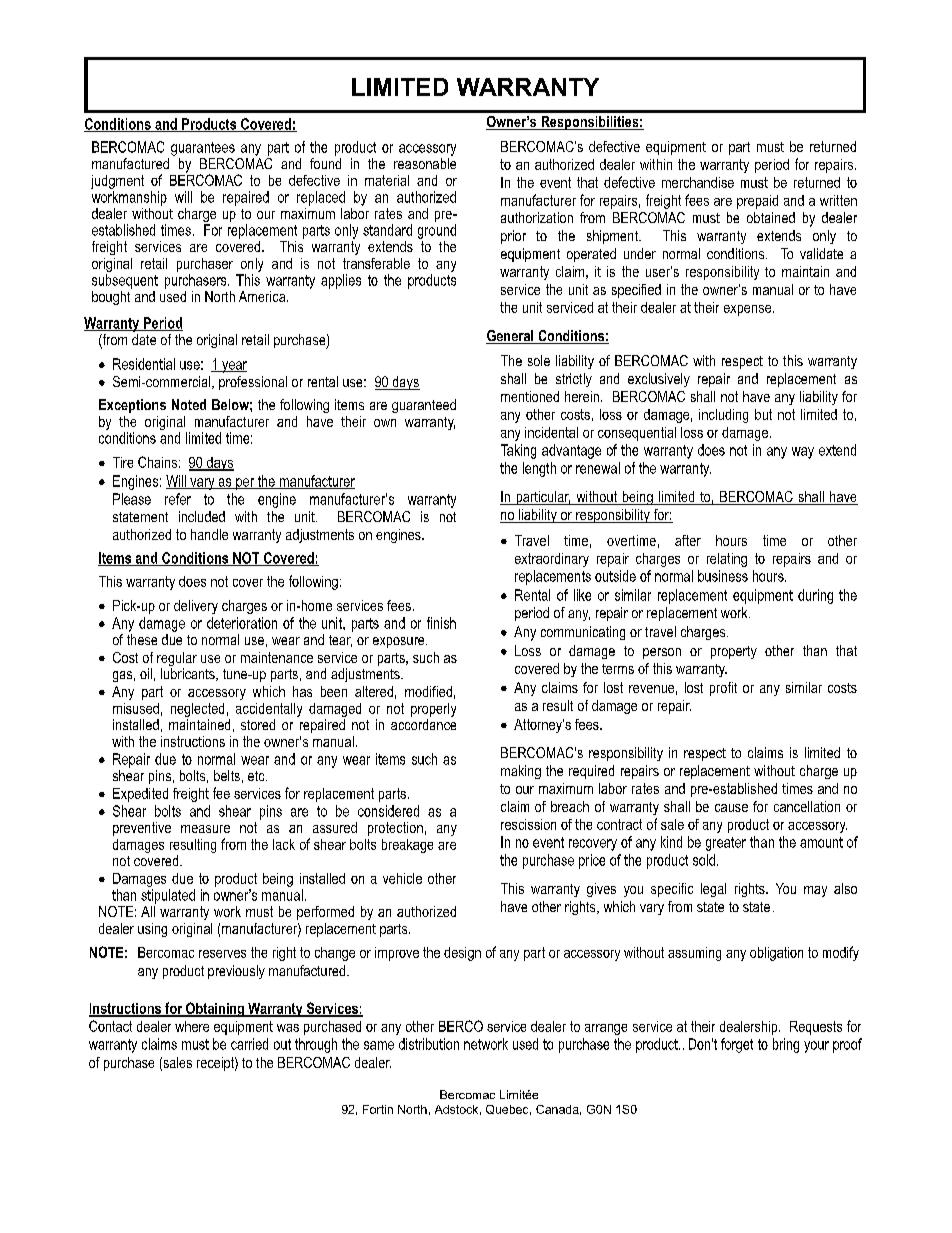 This page has width=952, height=1233. I want to click on rescission, so click(528, 824).
